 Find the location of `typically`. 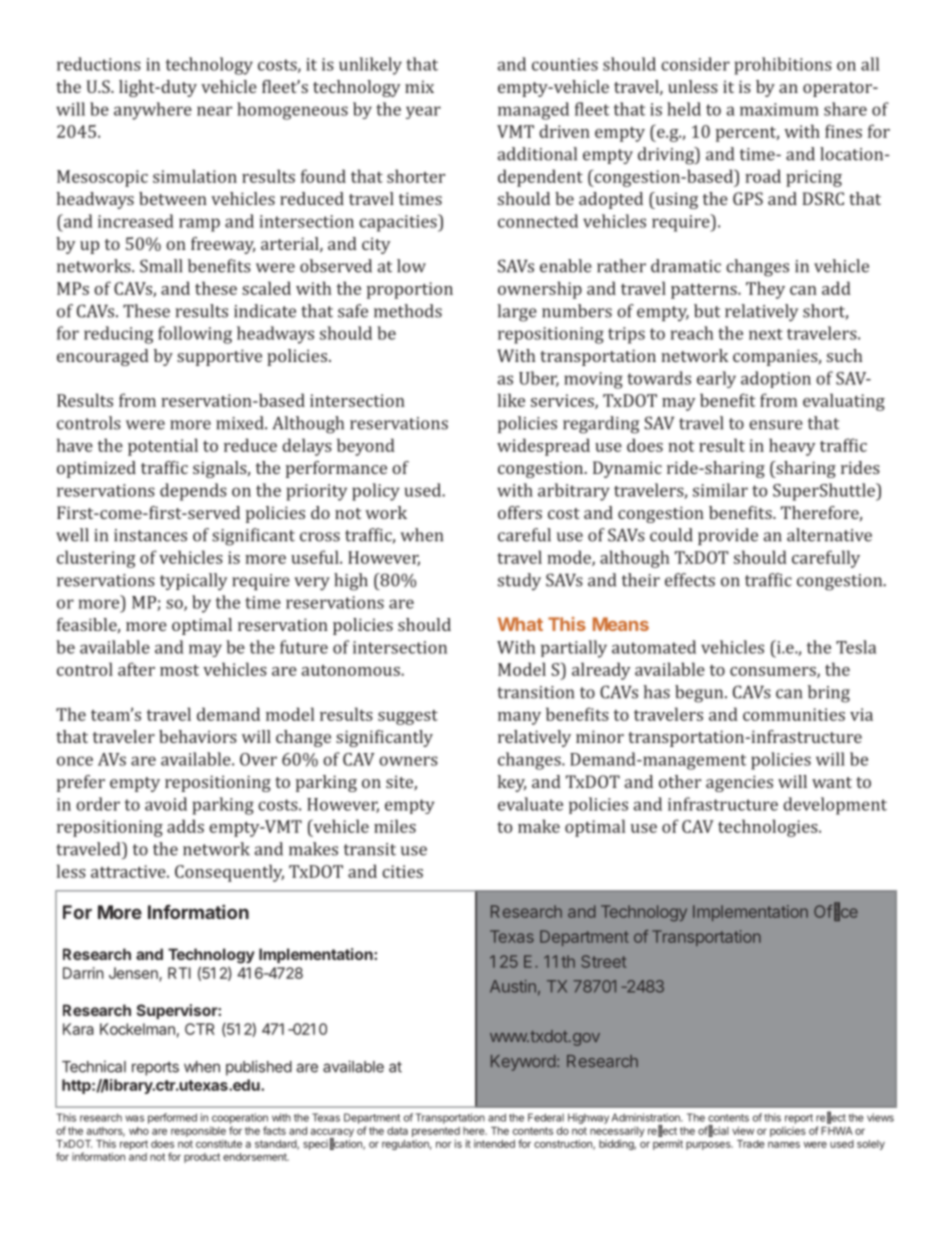

typically is located at coordinates (193, 582).
